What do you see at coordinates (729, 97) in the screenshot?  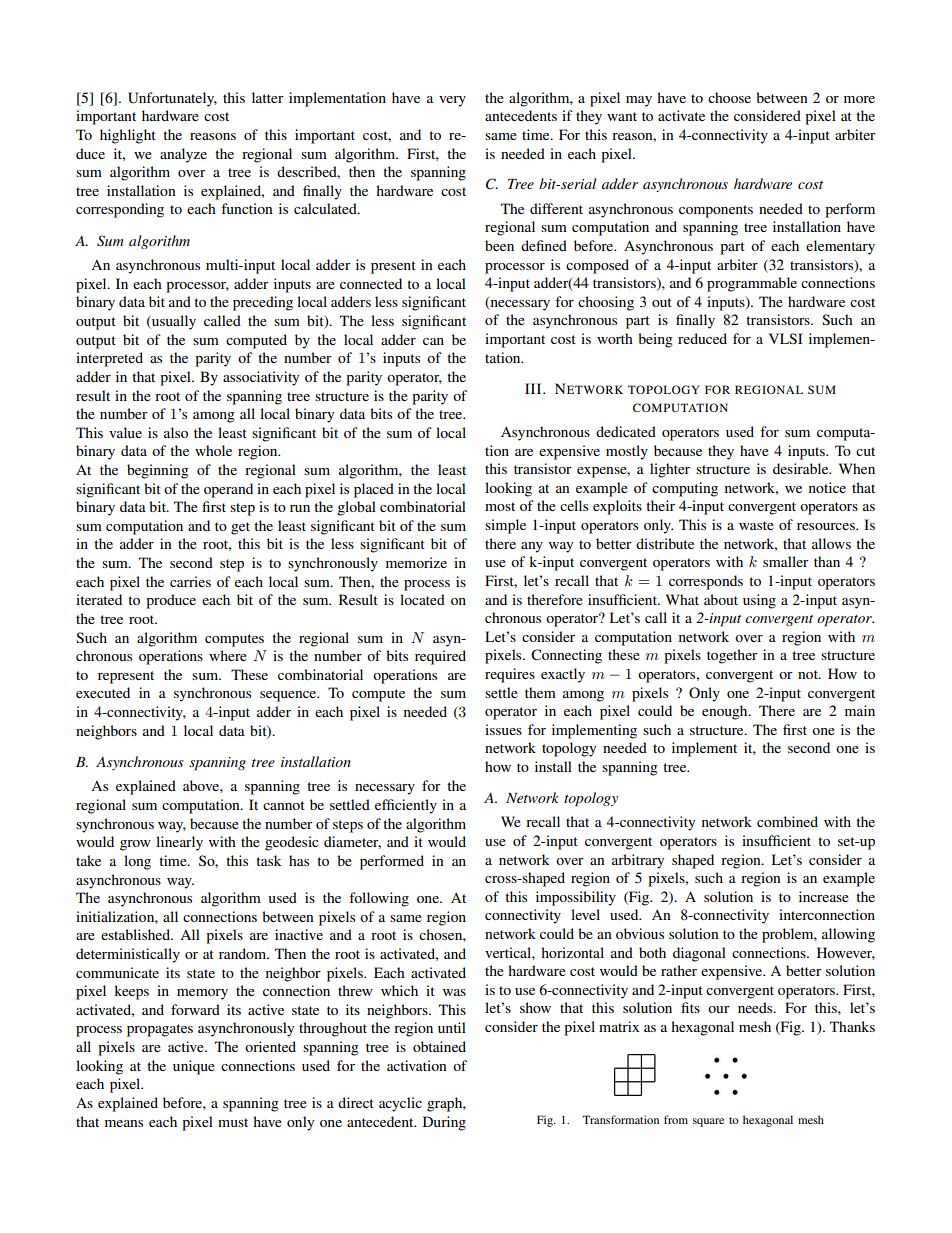 I see `choose` at bounding box center [729, 97].
